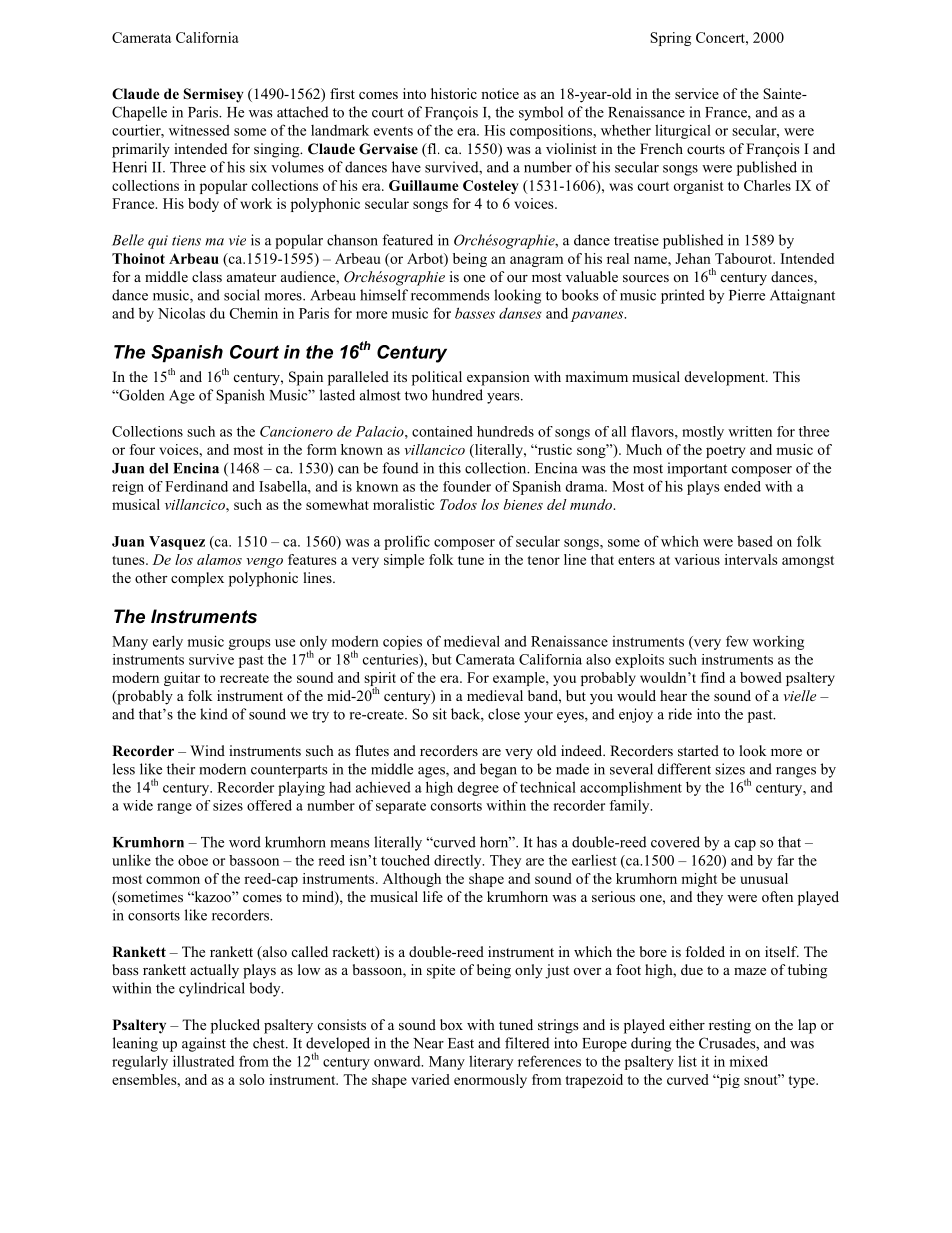  What do you see at coordinates (697, 93) in the screenshot?
I see `service` at bounding box center [697, 93].
